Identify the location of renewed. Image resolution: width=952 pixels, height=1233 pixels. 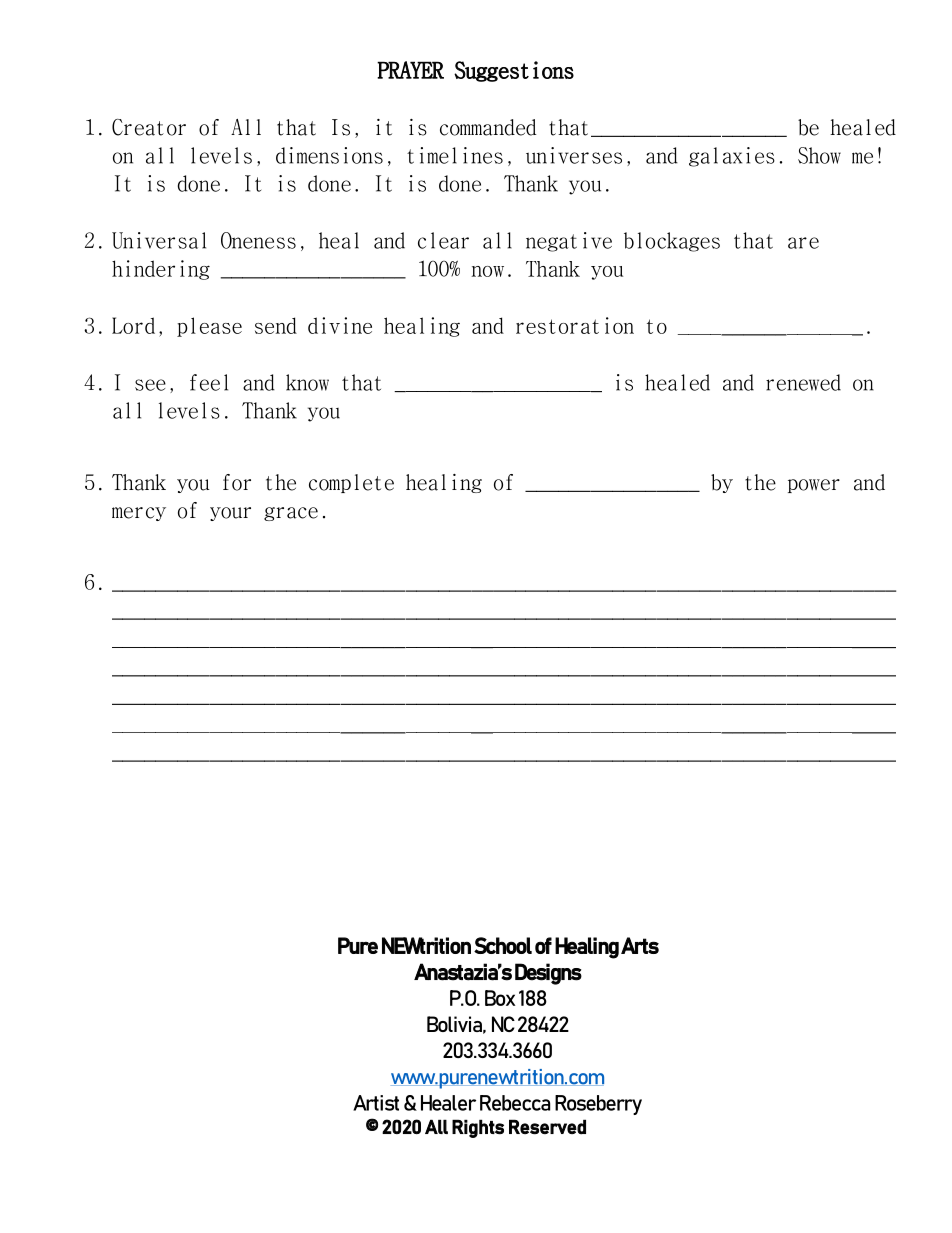
(803, 382).
